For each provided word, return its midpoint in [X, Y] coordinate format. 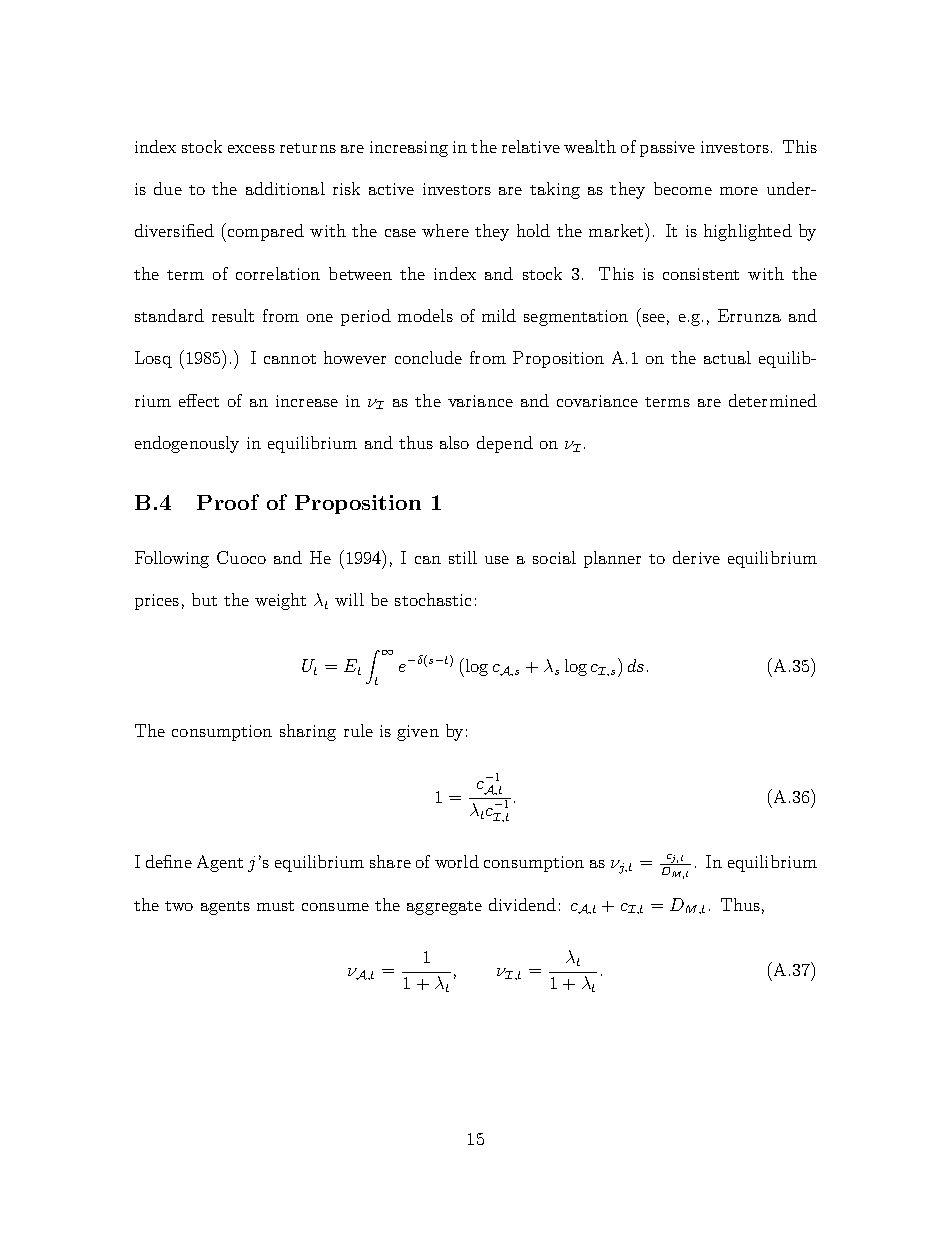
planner [612, 559]
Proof [228, 502]
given [418, 733]
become [683, 188]
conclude [428, 357]
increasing [409, 149]
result [233, 315]
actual [727, 357]
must [275, 906]
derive [696, 557]
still [463, 557]
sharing [308, 732]
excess [251, 149]
